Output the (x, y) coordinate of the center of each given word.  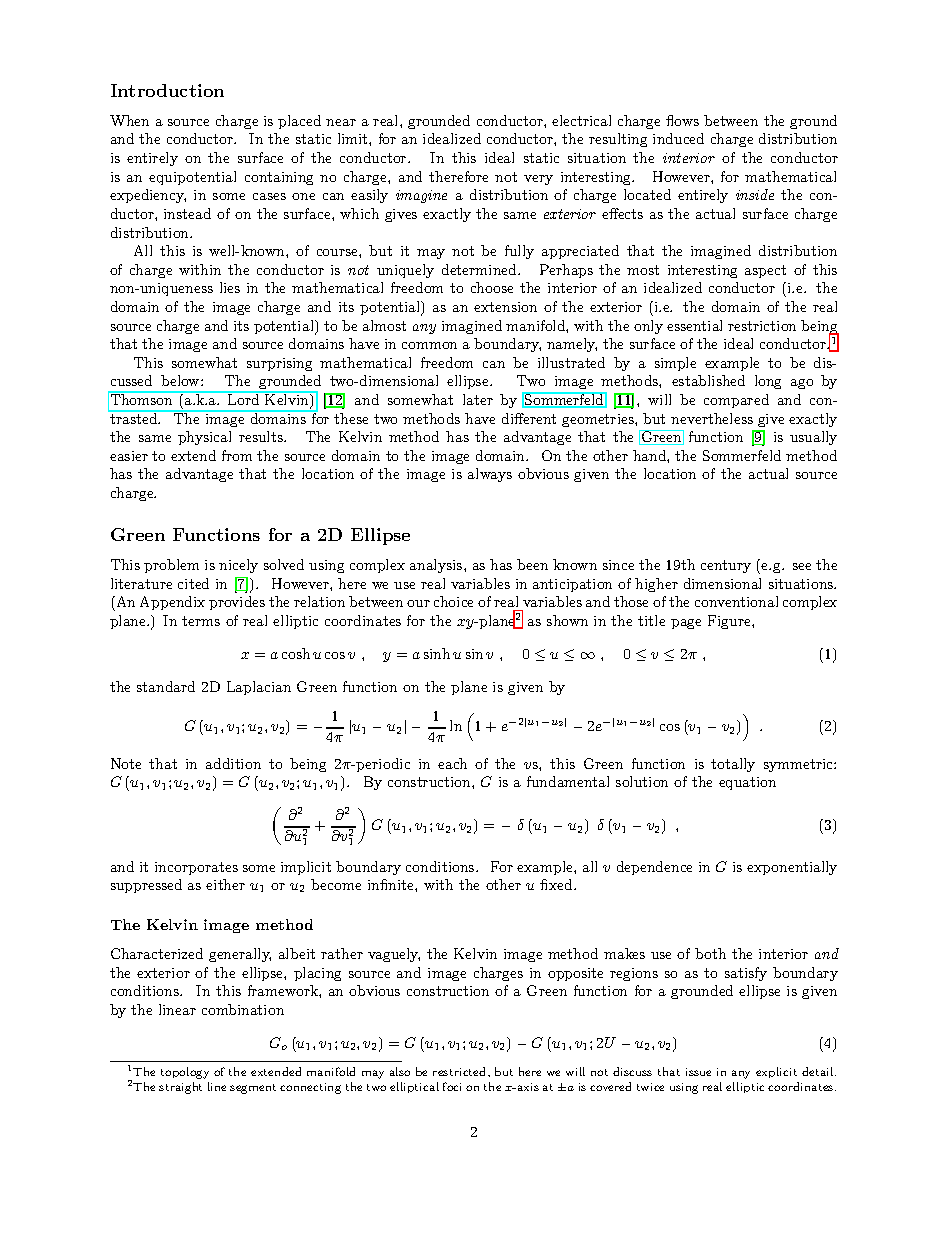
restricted (461, 1071)
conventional (736, 601)
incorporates (196, 868)
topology (185, 1073)
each (452, 763)
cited (193, 583)
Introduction (167, 90)
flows (682, 120)
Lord (244, 398)
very (538, 180)
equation (747, 783)
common (429, 345)
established (708, 380)
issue (698, 1072)
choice (453, 601)
